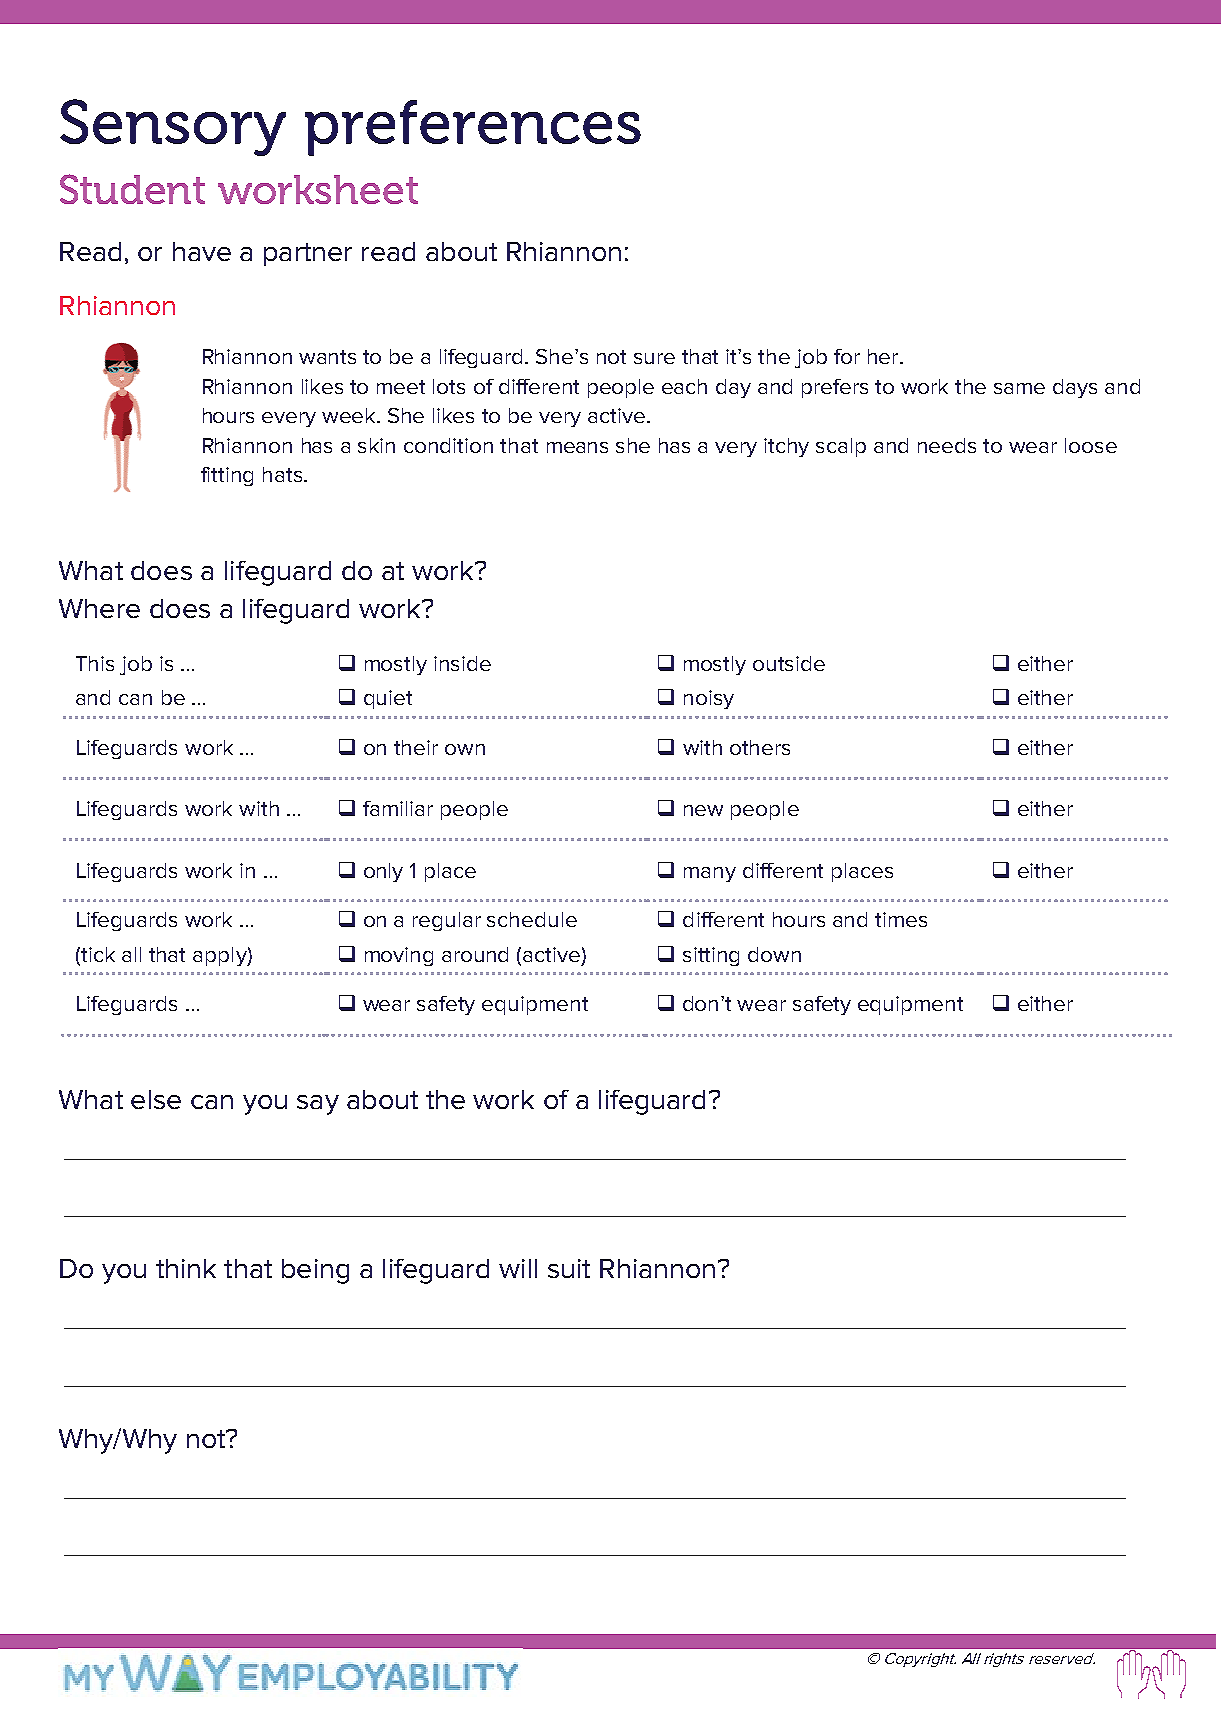 The height and width of the document is (1727, 1221). What do you see at coordinates (95, 663) in the document?
I see `This` at bounding box center [95, 663].
